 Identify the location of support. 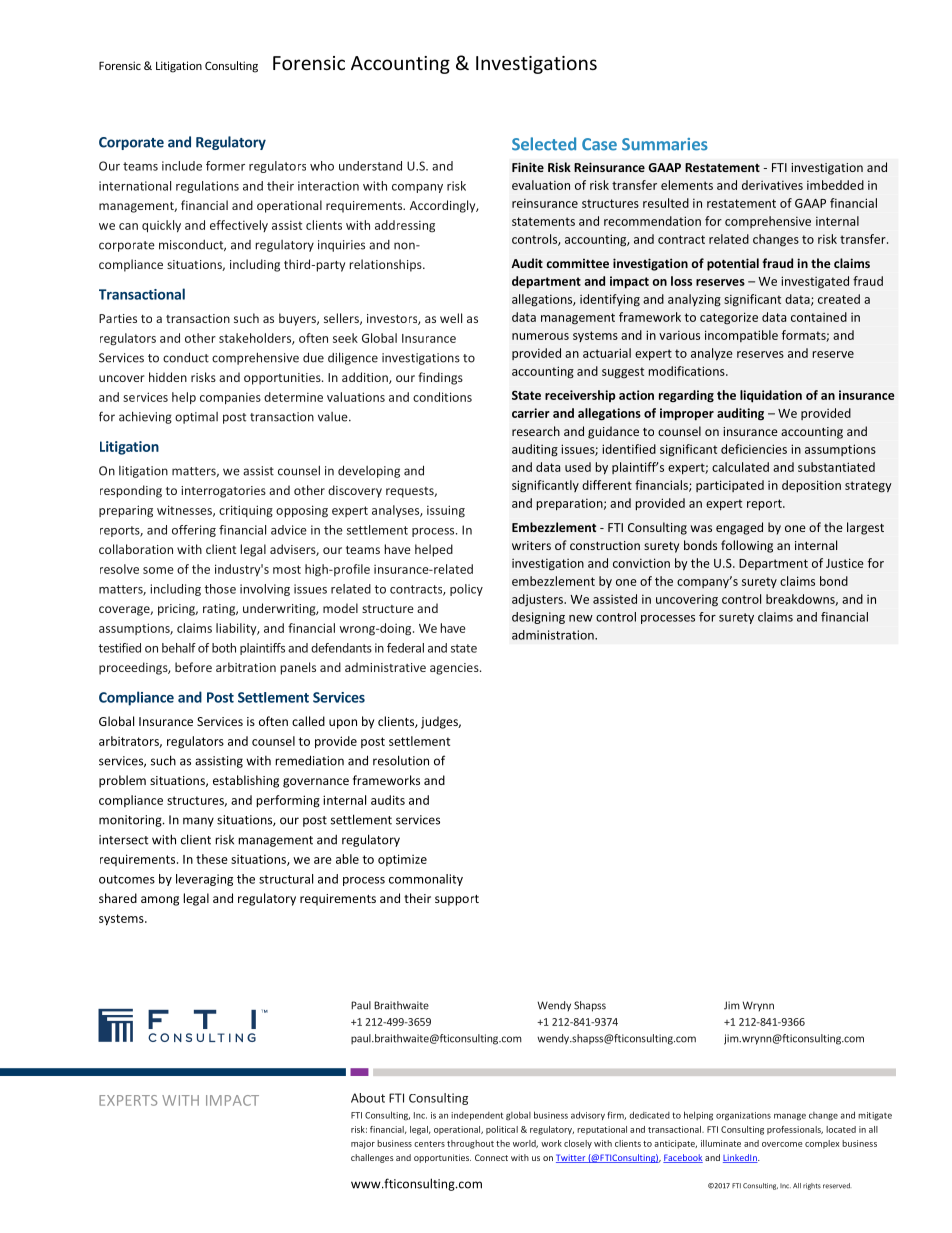
(457, 900).
